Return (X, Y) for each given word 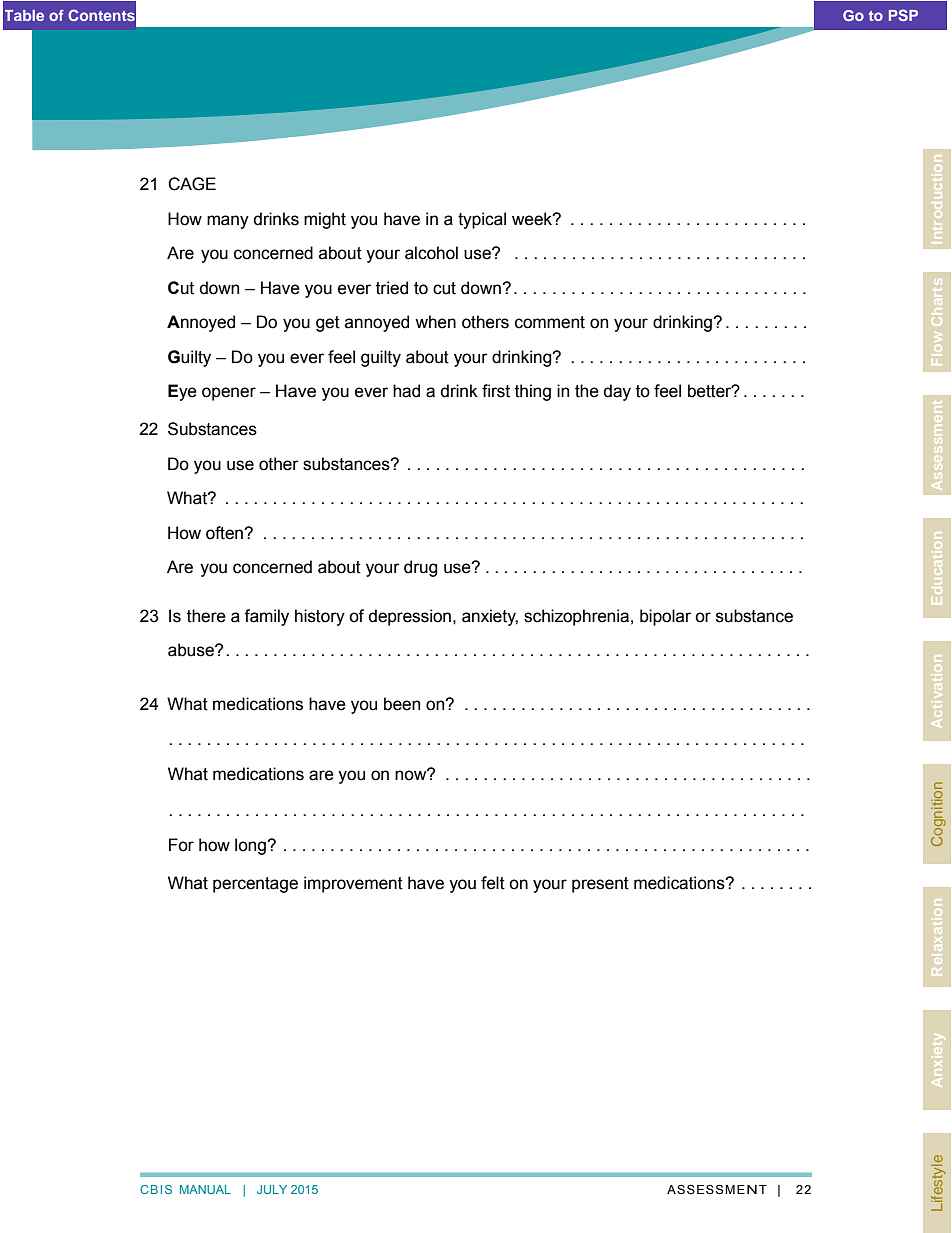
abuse (192, 650)
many (228, 222)
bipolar (665, 617)
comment (550, 322)
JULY (272, 1189)
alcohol (431, 253)
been (402, 704)
